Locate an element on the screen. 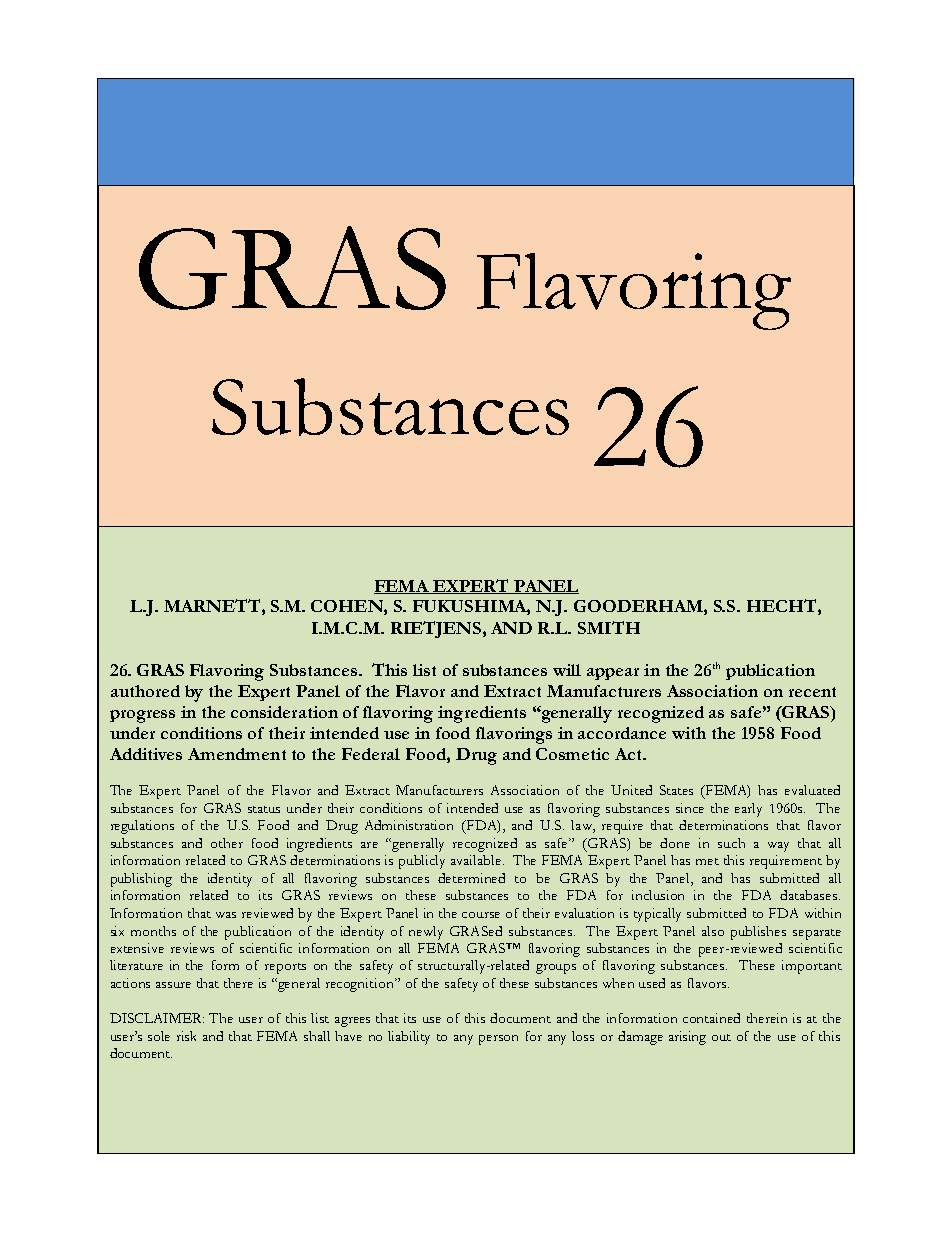  Administration is located at coordinates (409, 825).
